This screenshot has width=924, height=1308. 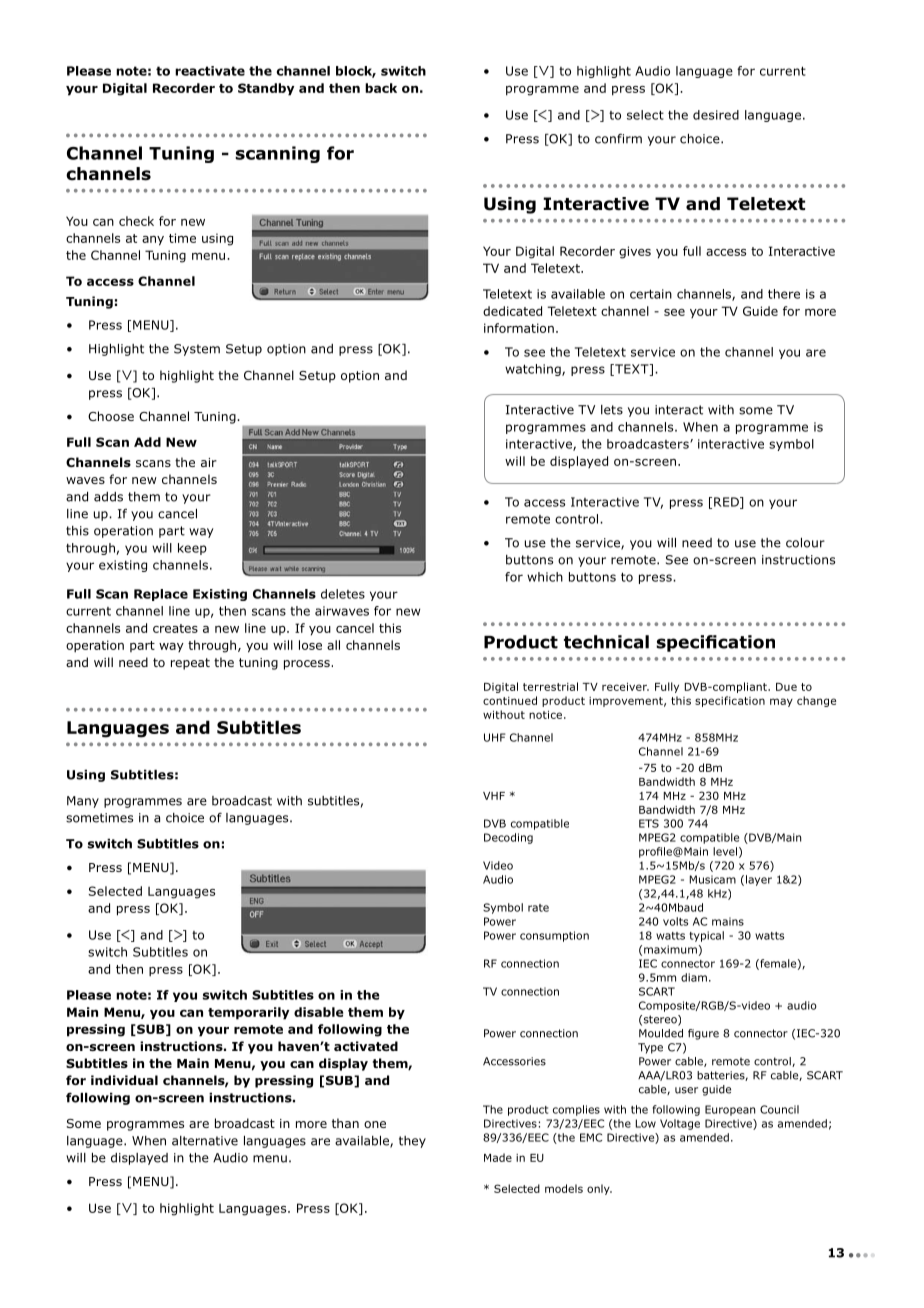 What do you see at coordinates (210, 71) in the screenshot?
I see `reactivate` at bounding box center [210, 71].
